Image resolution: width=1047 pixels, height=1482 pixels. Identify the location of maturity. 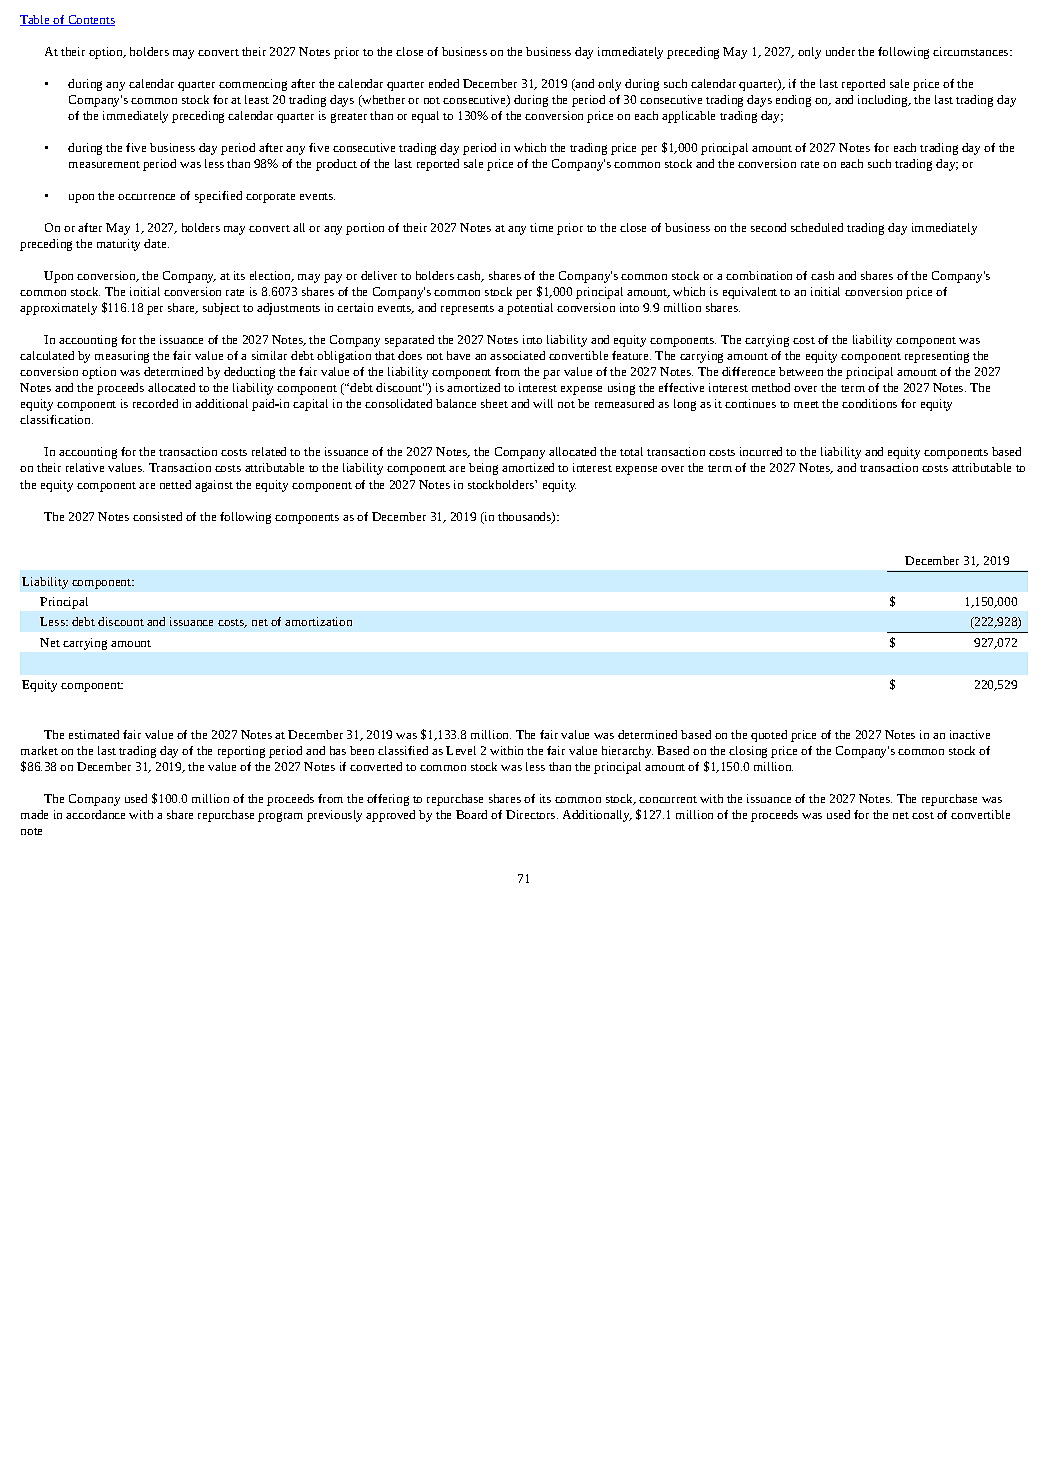
(118, 245).
